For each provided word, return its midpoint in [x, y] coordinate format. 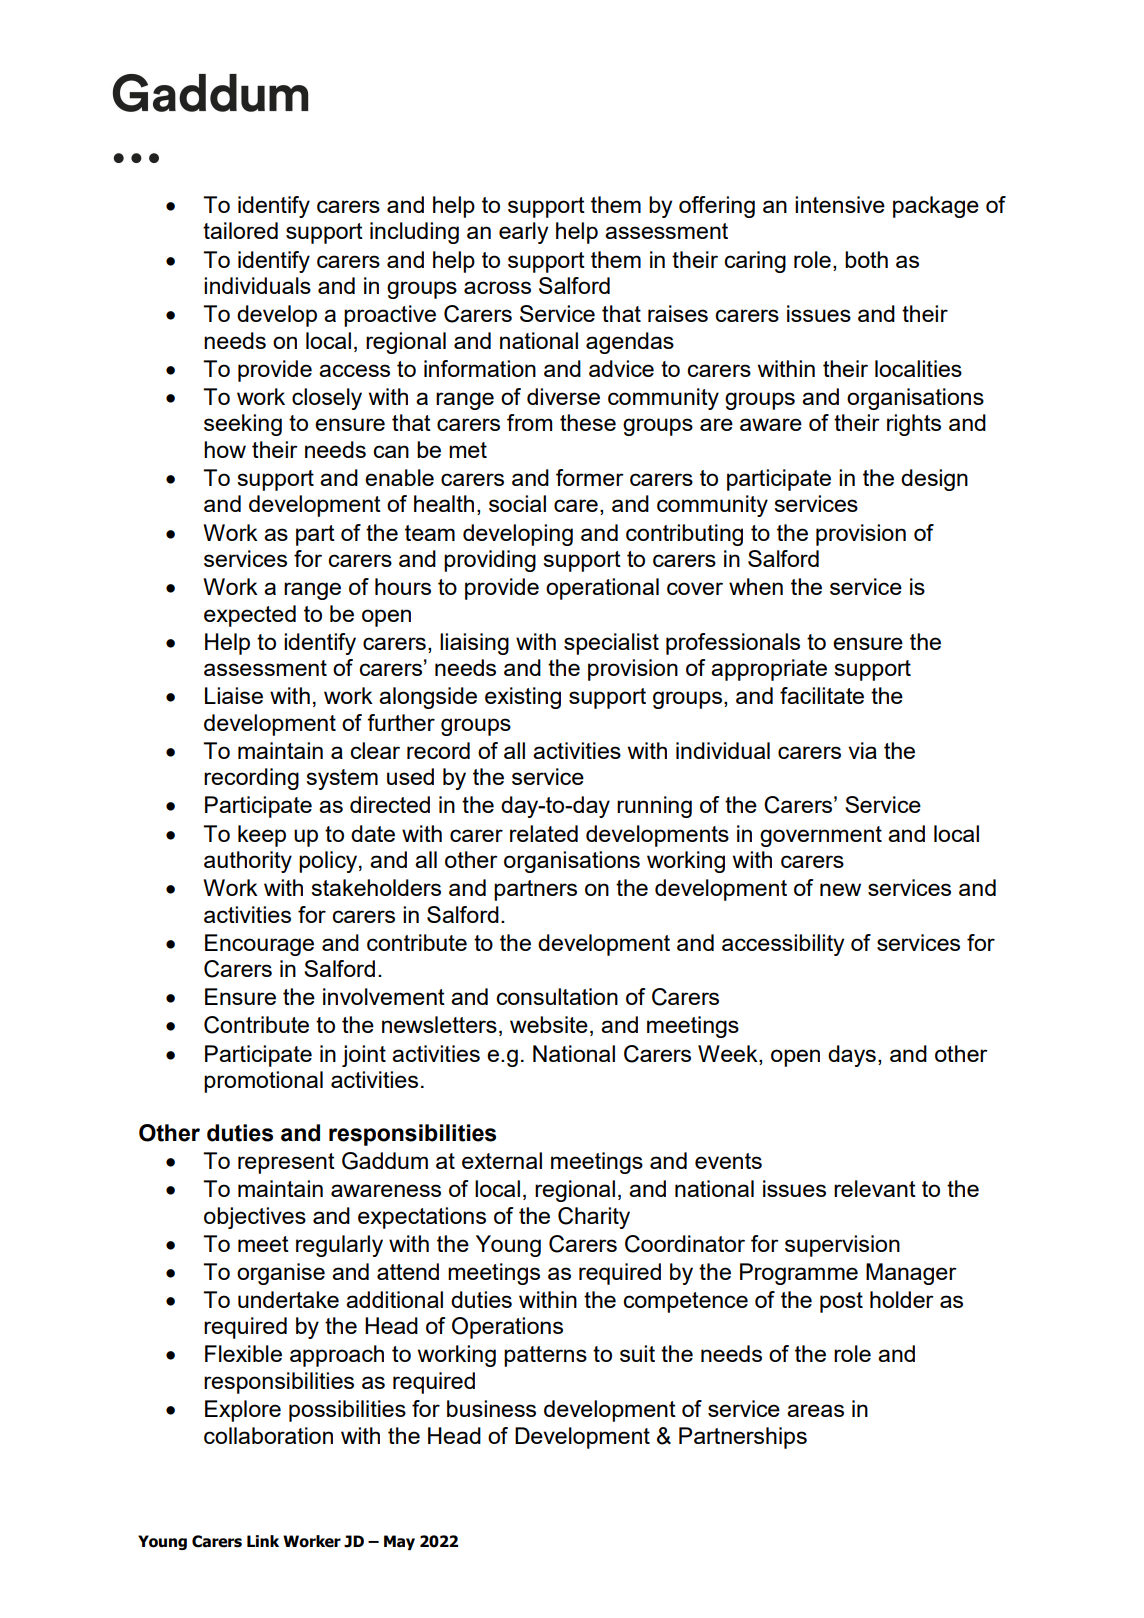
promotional [263, 1082]
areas [815, 1410]
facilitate [822, 695]
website [549, 1024]
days [852, 1056]
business [491, 1408]
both [866, 259]
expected [250, 616]
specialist [611, 644]
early [523, 233]
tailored [240, 230]
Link [263, 1541]
